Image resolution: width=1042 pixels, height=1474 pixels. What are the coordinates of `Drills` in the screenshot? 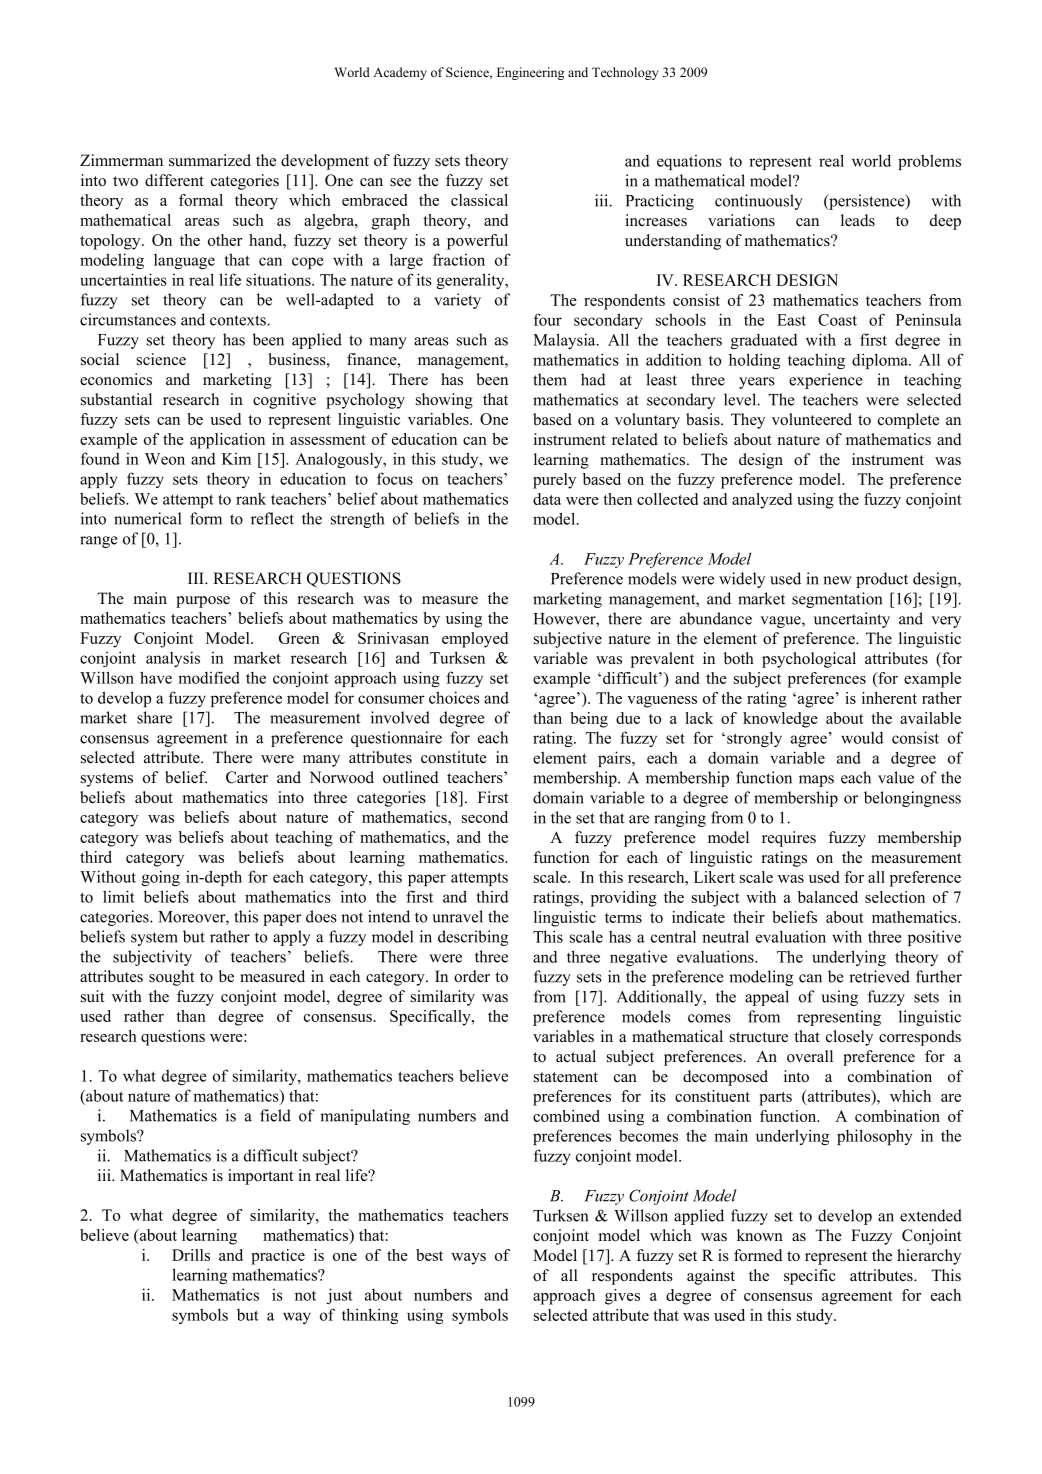 It's located at (191, 1255).
